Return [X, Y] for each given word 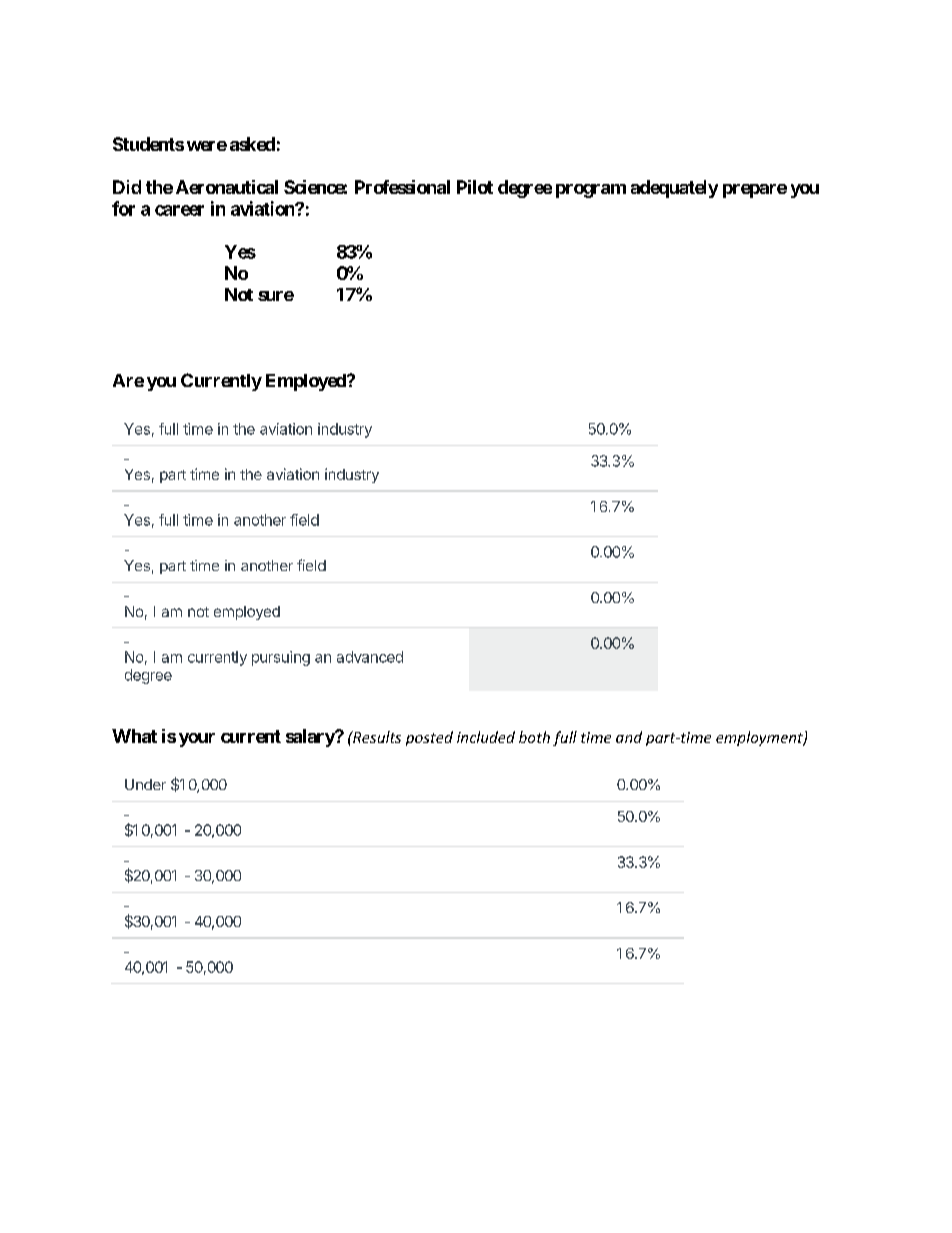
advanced [370, 657]
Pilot [475, 187]
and [629, 737]
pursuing [281, 658]
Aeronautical [227, 187]
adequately [674, 189]
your [197, 740]
